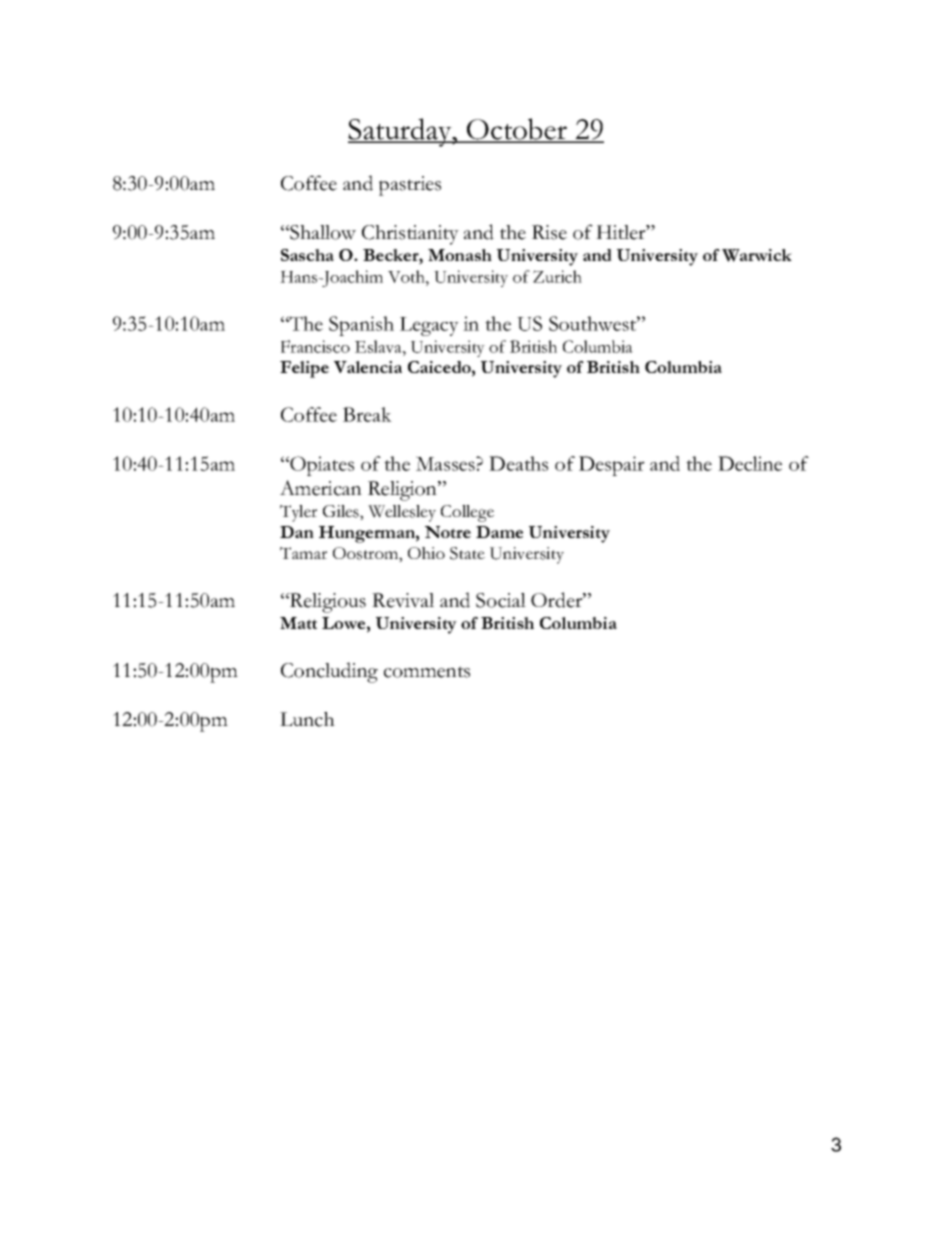 Image resolution: width=952 pixels, height=1233 pixels. I want to click on Deaths, so click(518, 463).
